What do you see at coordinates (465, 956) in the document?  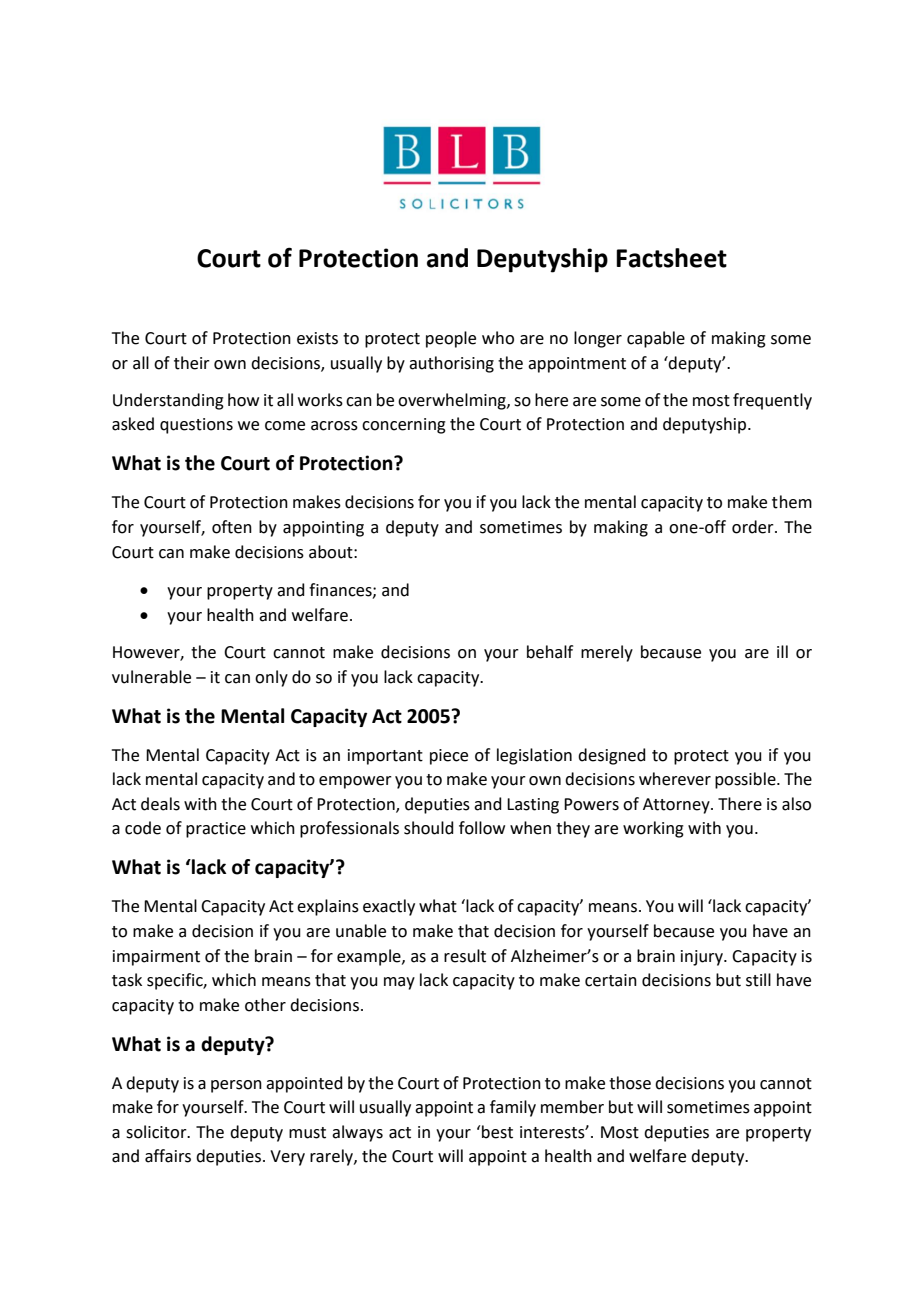 I see `result` at bounding box center [465, 956].
